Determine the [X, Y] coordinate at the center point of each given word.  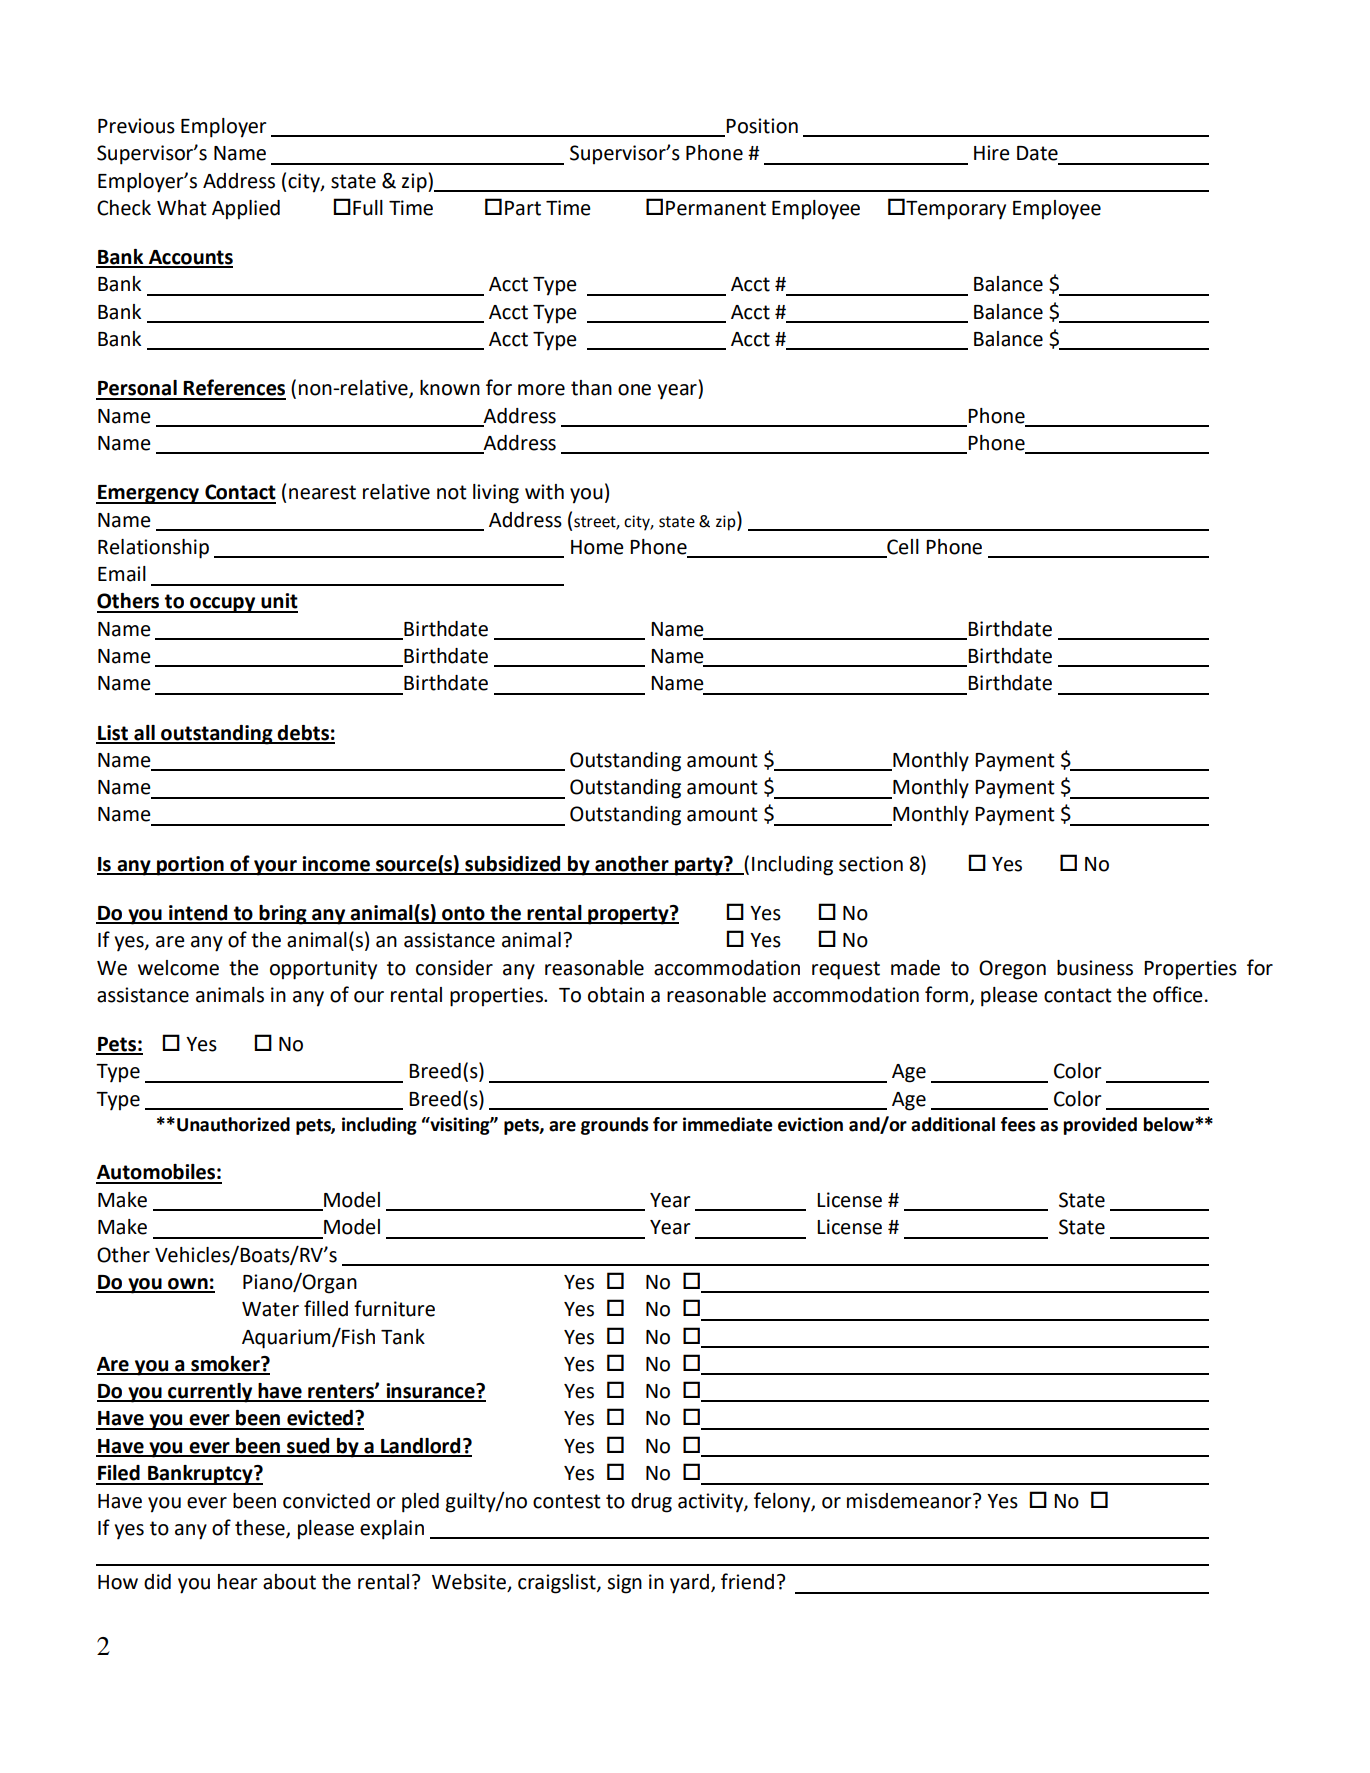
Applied [246, 210]
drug [651, 1503]
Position [762, 126]
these [261, 1529]
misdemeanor [910, 1501]
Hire [992, 153]
